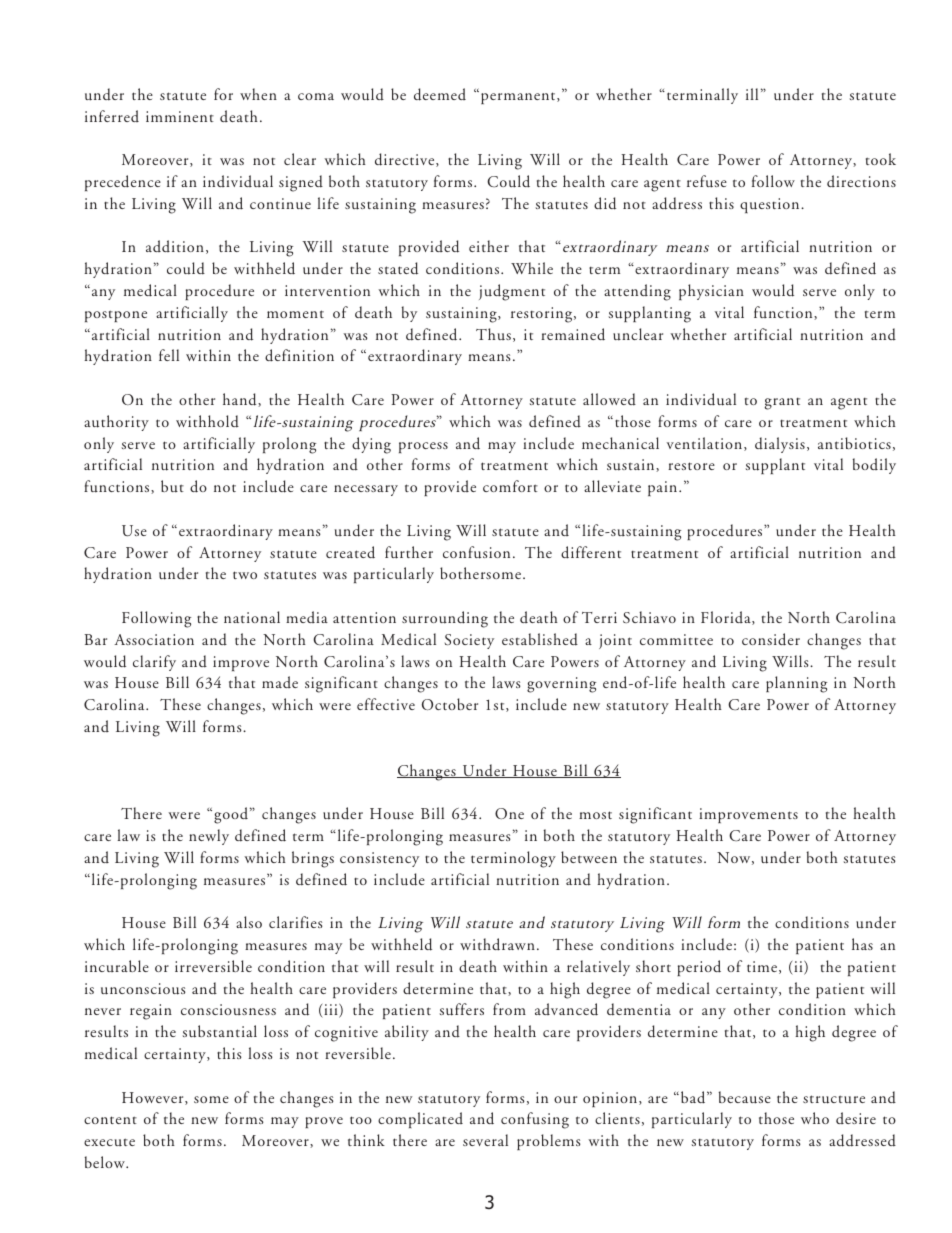 This page has height=1233, width=952. What do you see at coordinates (180, 116) in the page?
I see `imminent` at bounding box center [180, 116].
